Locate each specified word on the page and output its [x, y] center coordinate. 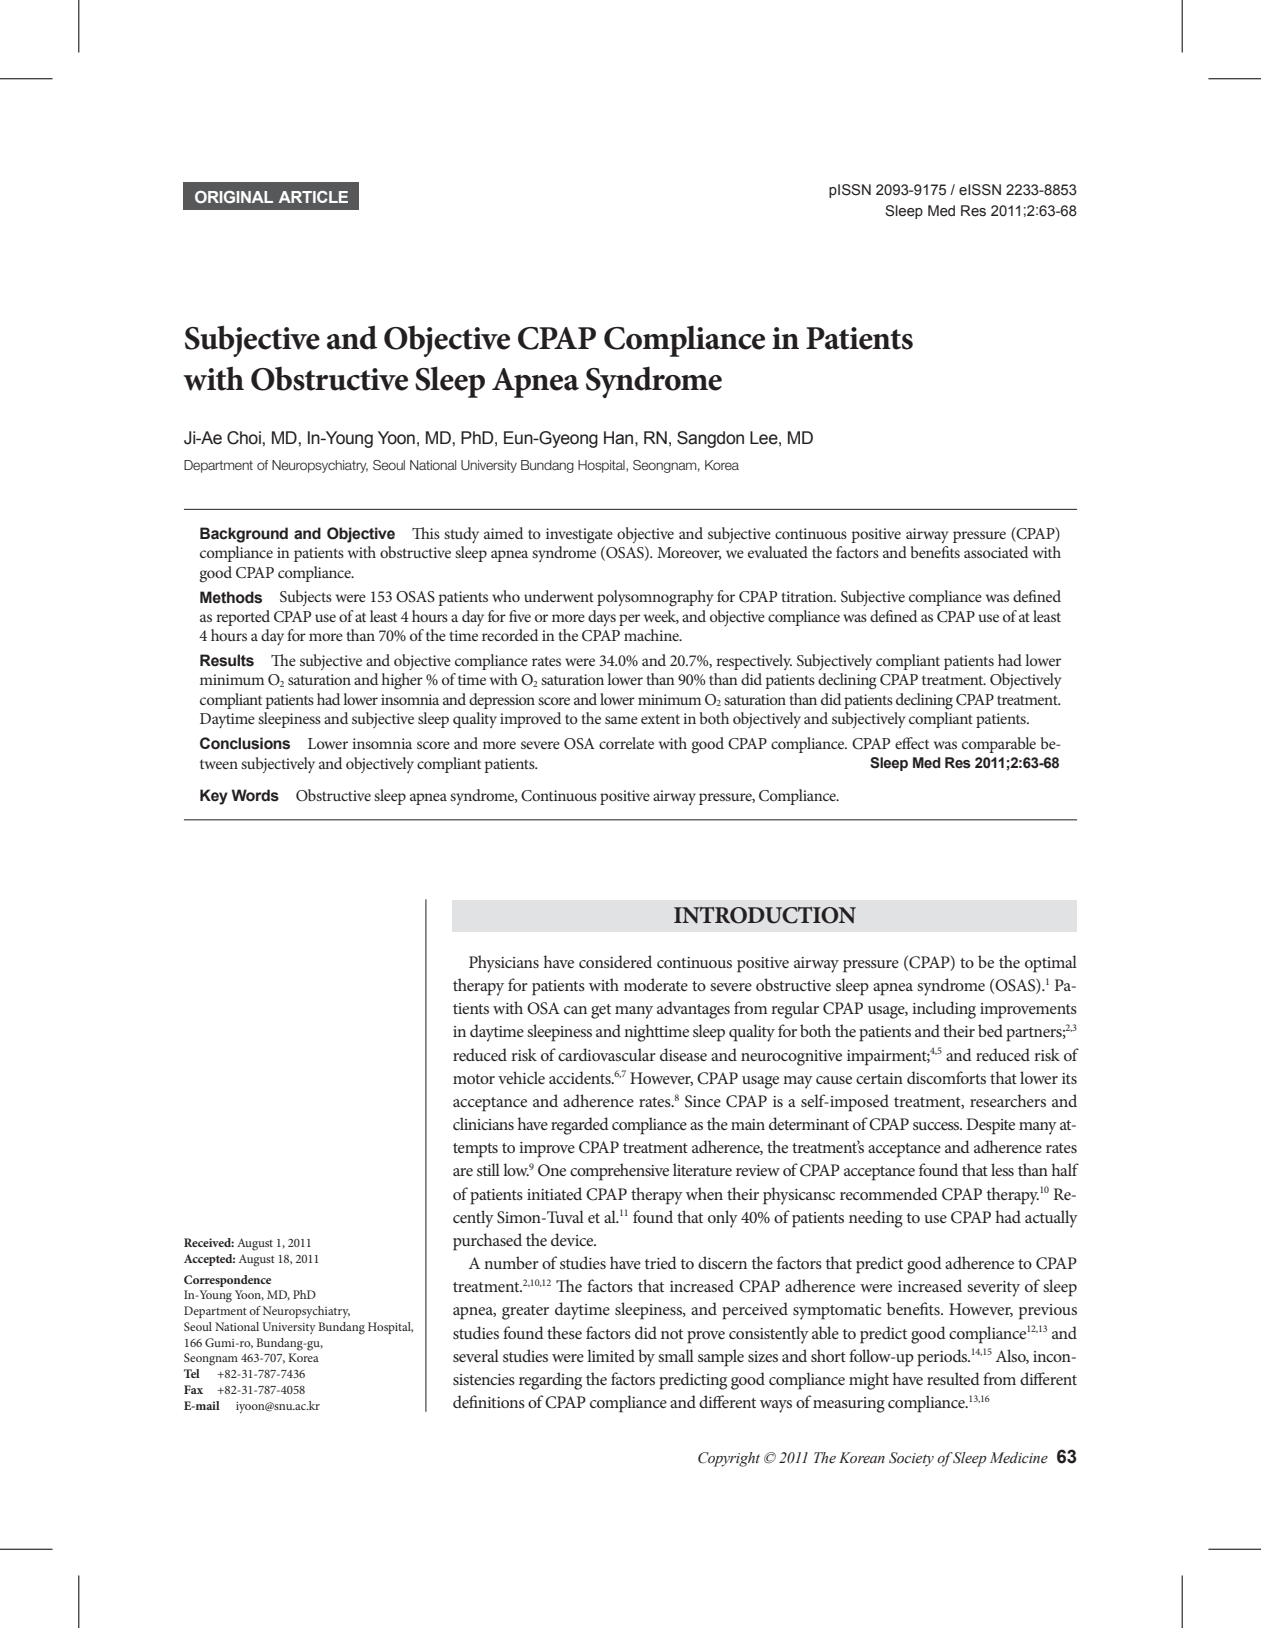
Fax [193, 1389]
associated [996, 552]
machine [652, 635]
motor [474, 1079]
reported [243, 618]
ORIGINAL [234, 197]
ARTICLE [313, 197]
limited [611, 1355]
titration [808, 596]
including [944, 1010]
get [601, 1011]
